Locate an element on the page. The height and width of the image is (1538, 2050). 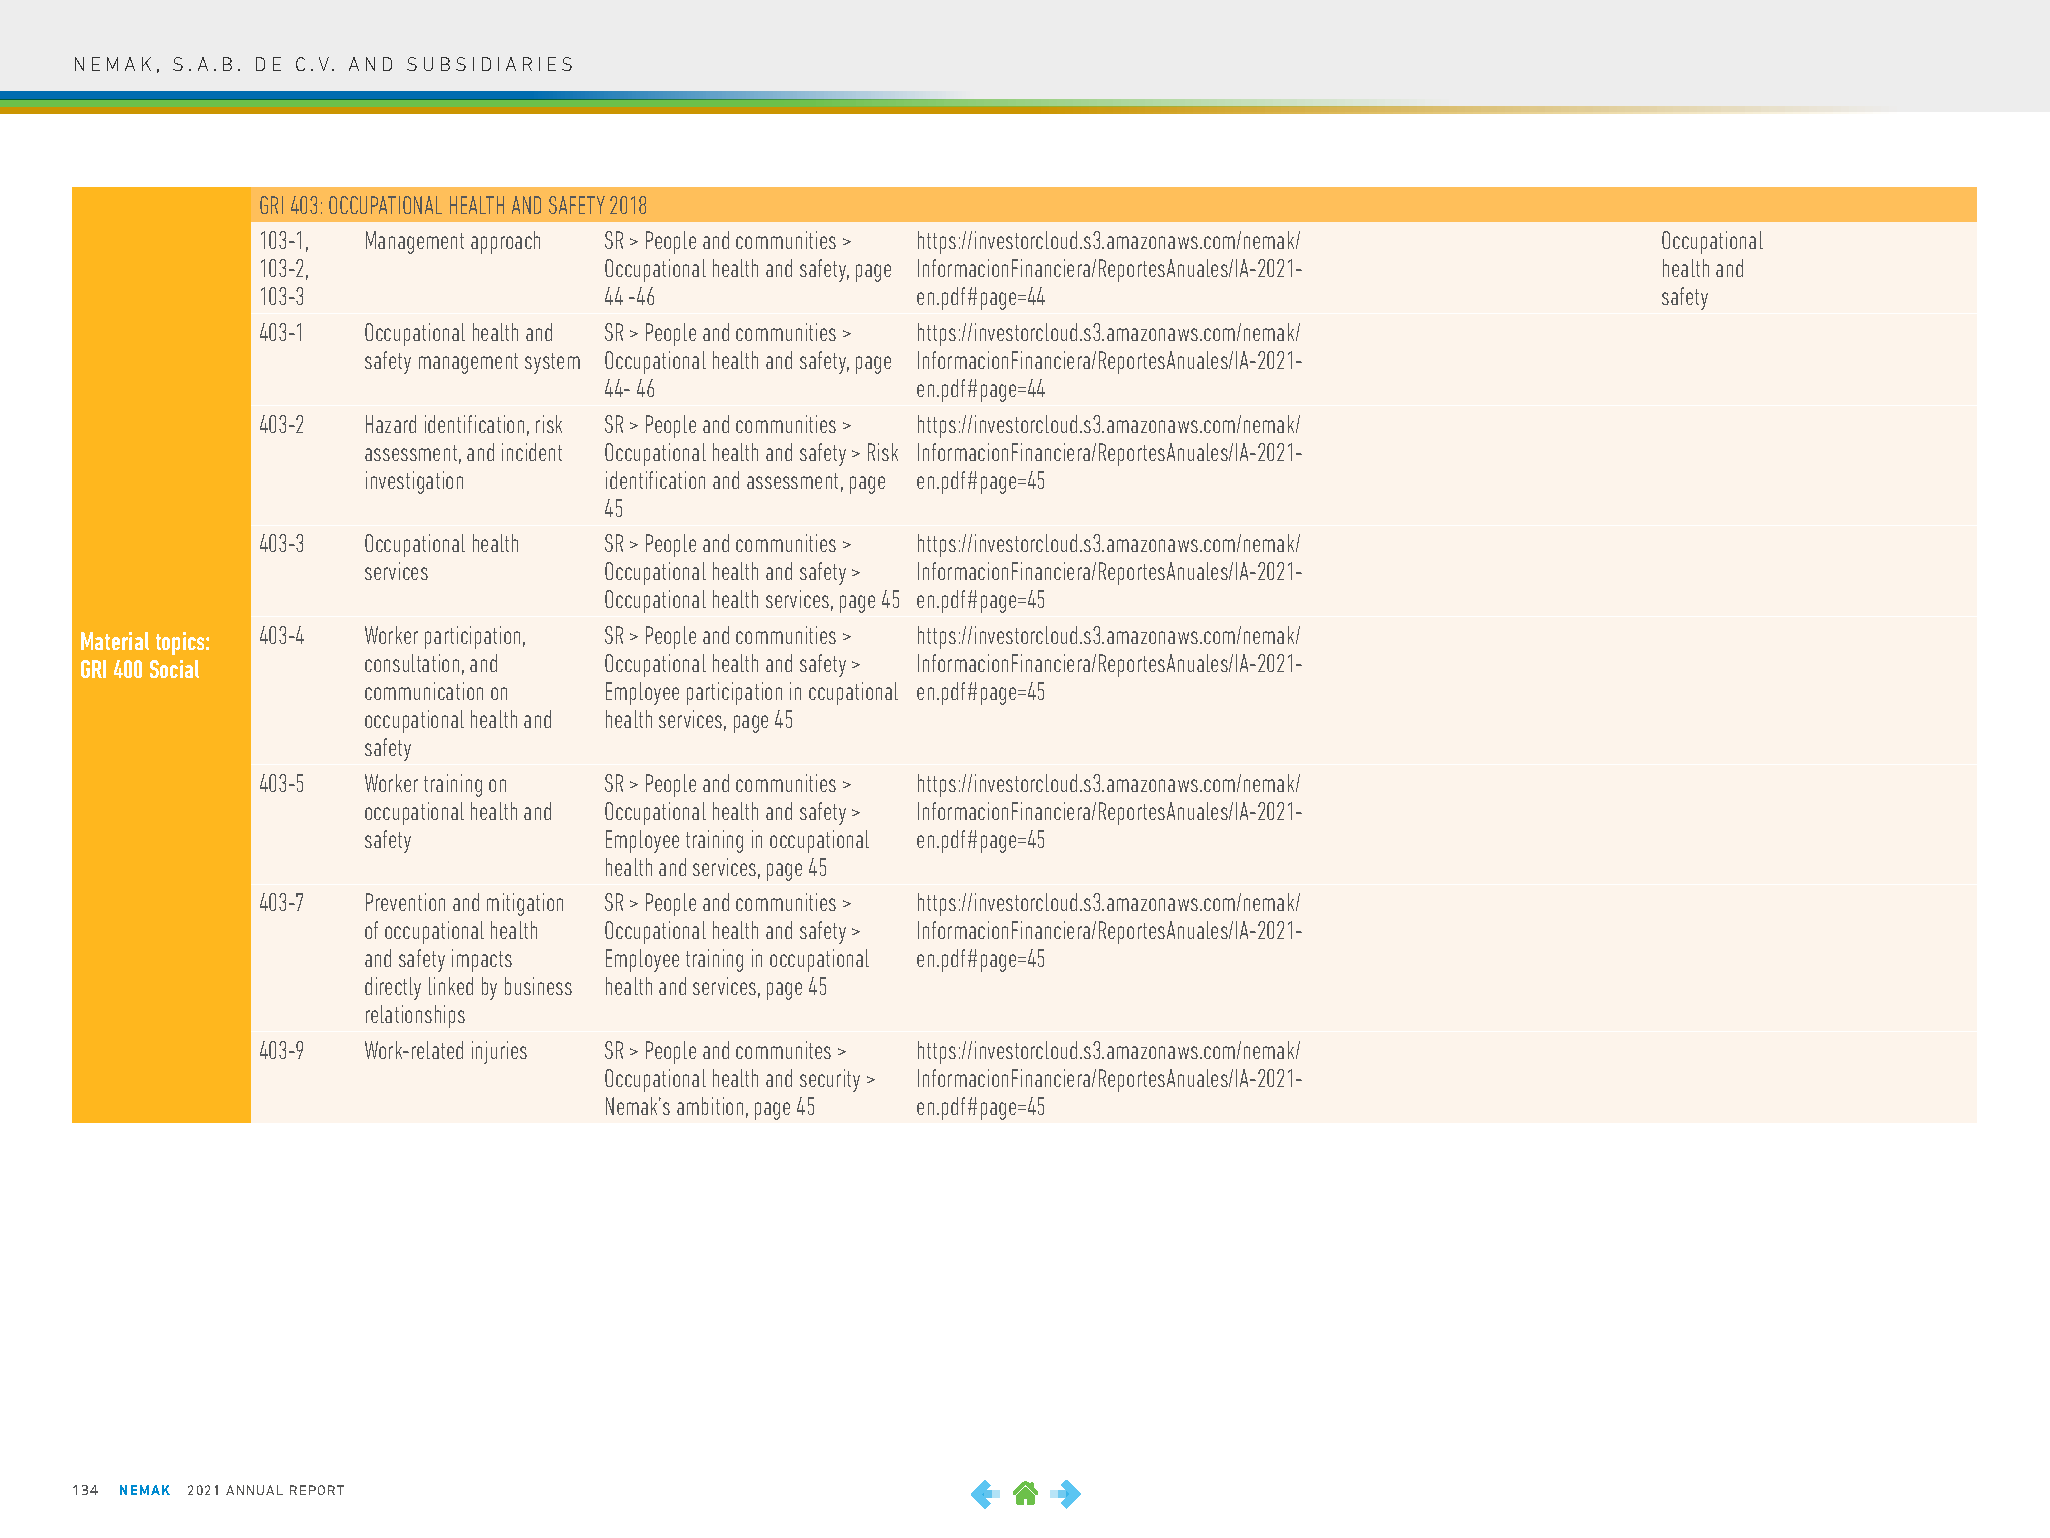
ambition is located at coordinates (710, 1106).
